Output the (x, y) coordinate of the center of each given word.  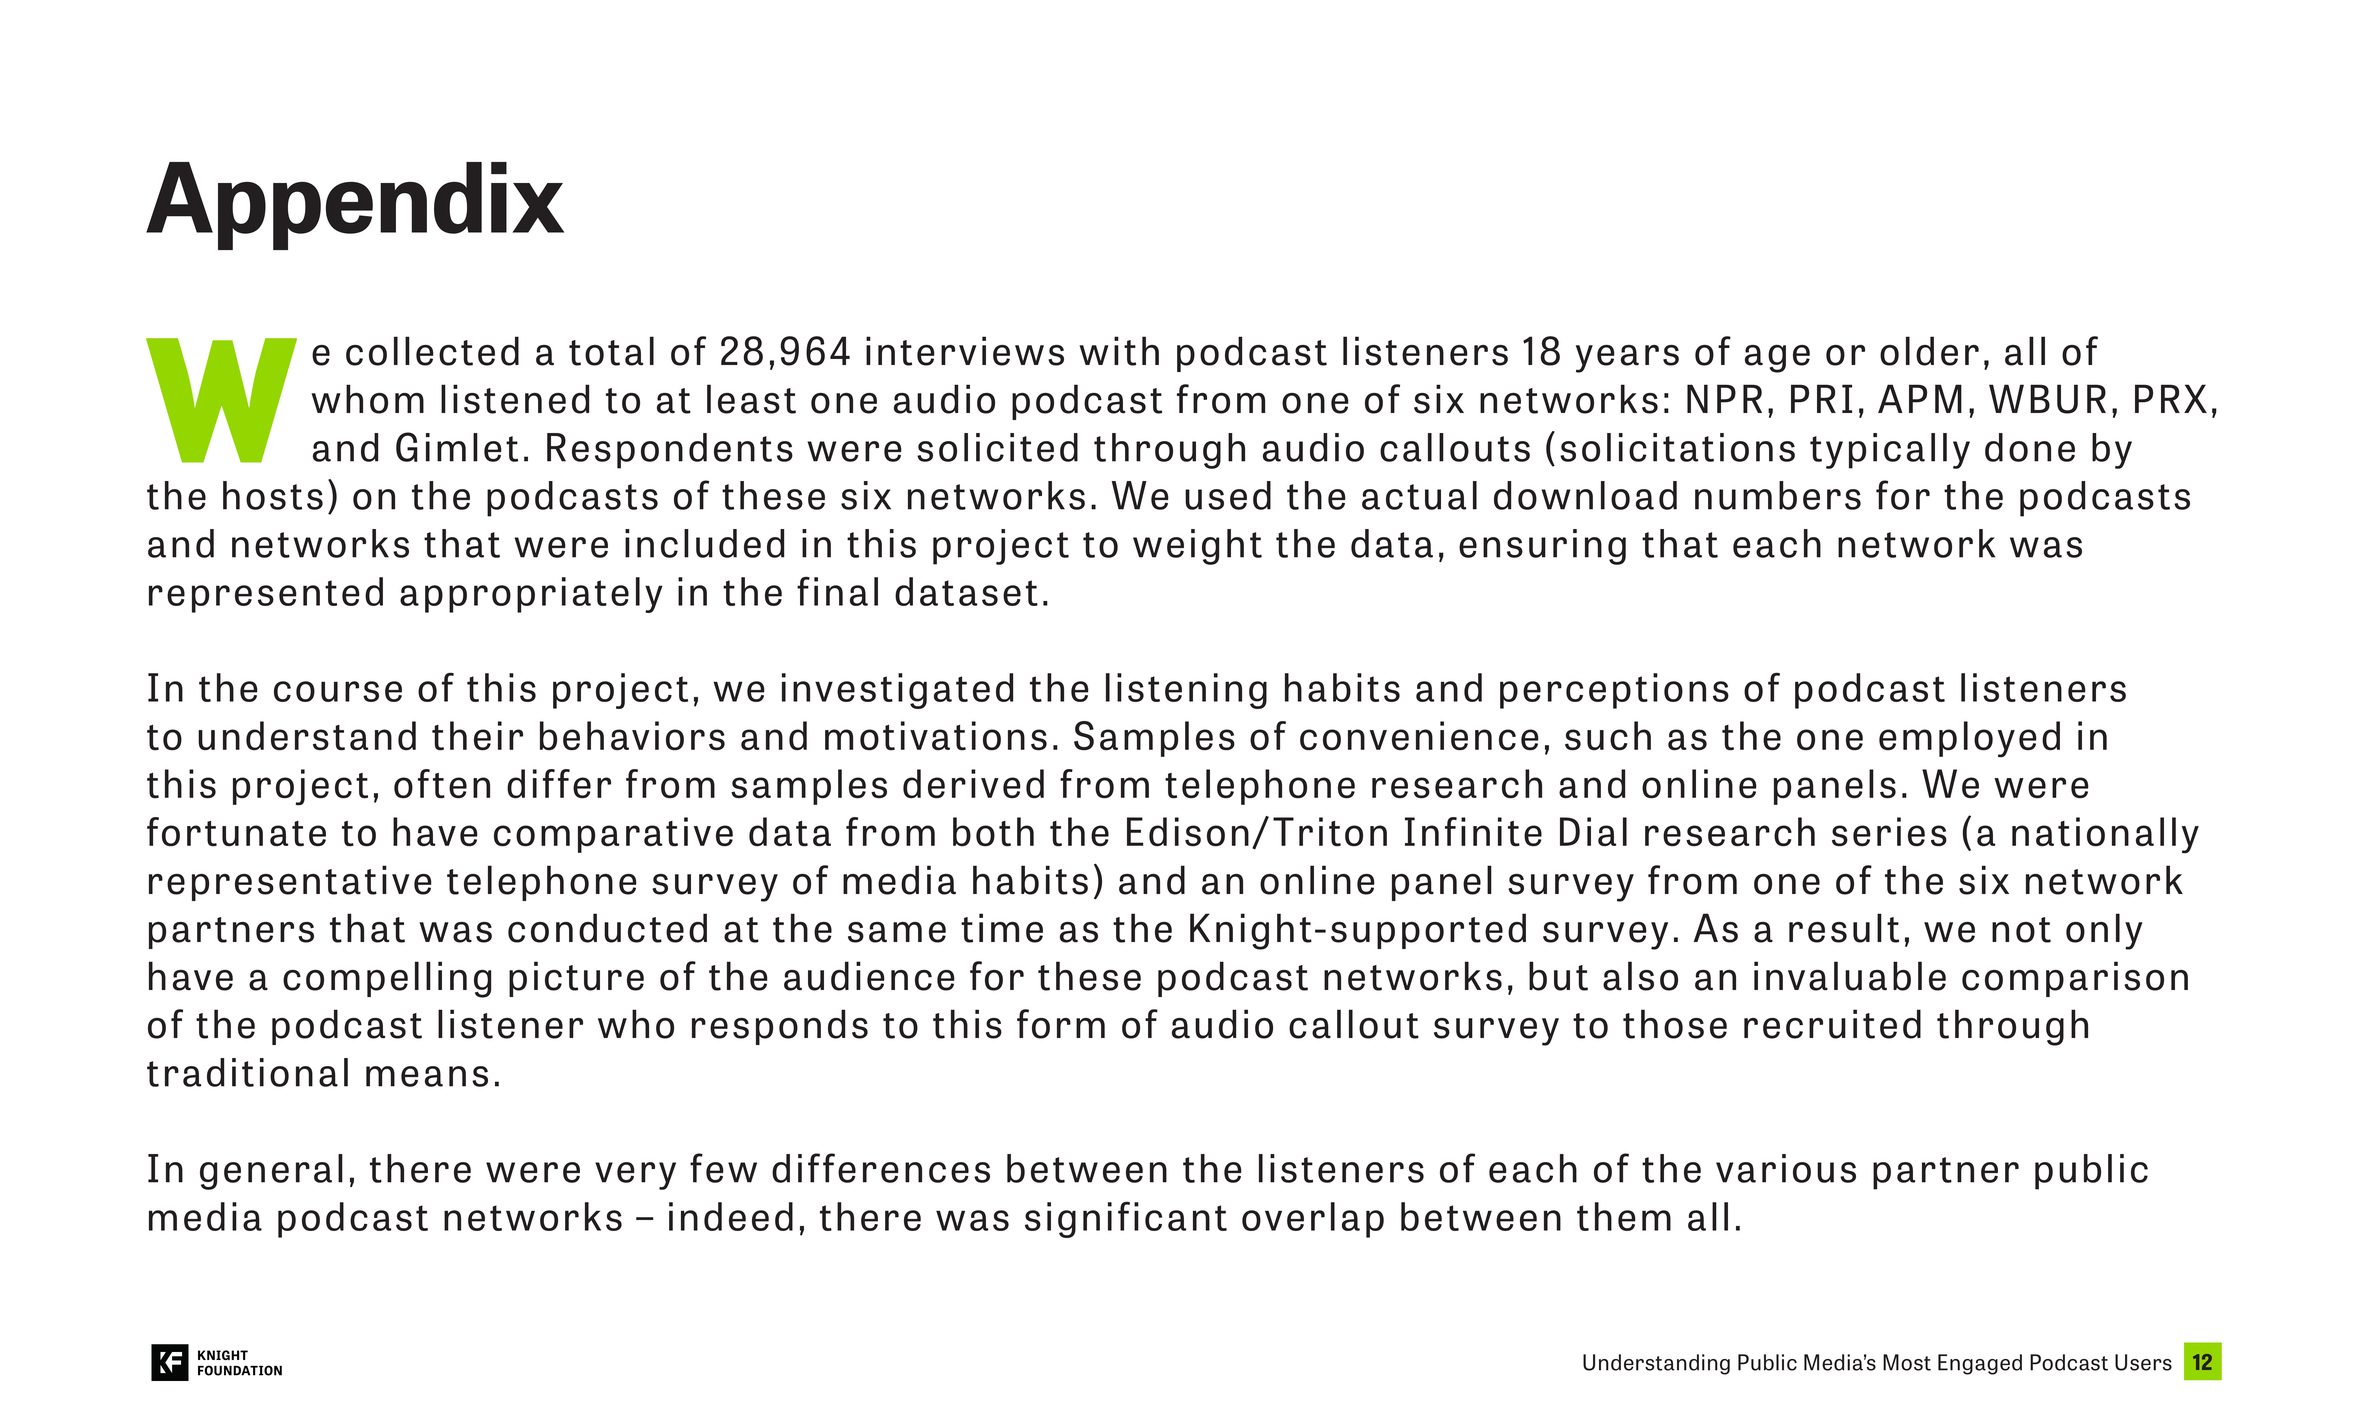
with (1119, 351)
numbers (1778, 495)
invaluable (1850, 976)
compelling (387, 979)
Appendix (355, 206)
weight (1197, 547)
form (1061, 1024)
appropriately (531, 595)
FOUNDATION (240, 1370)
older (1929, 351)
